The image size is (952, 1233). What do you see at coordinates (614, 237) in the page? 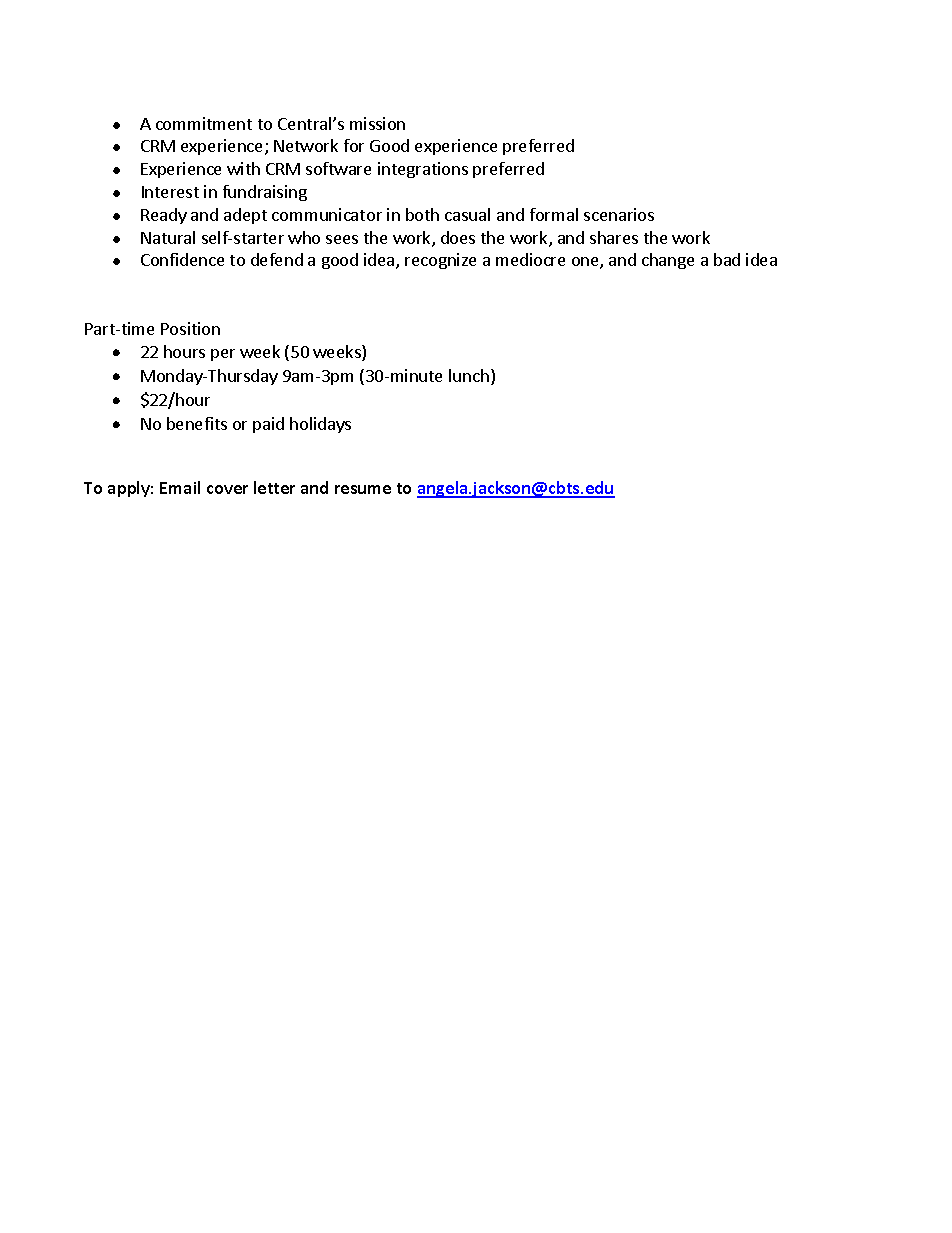
I see `shares` at bounding box center [614, 237].
